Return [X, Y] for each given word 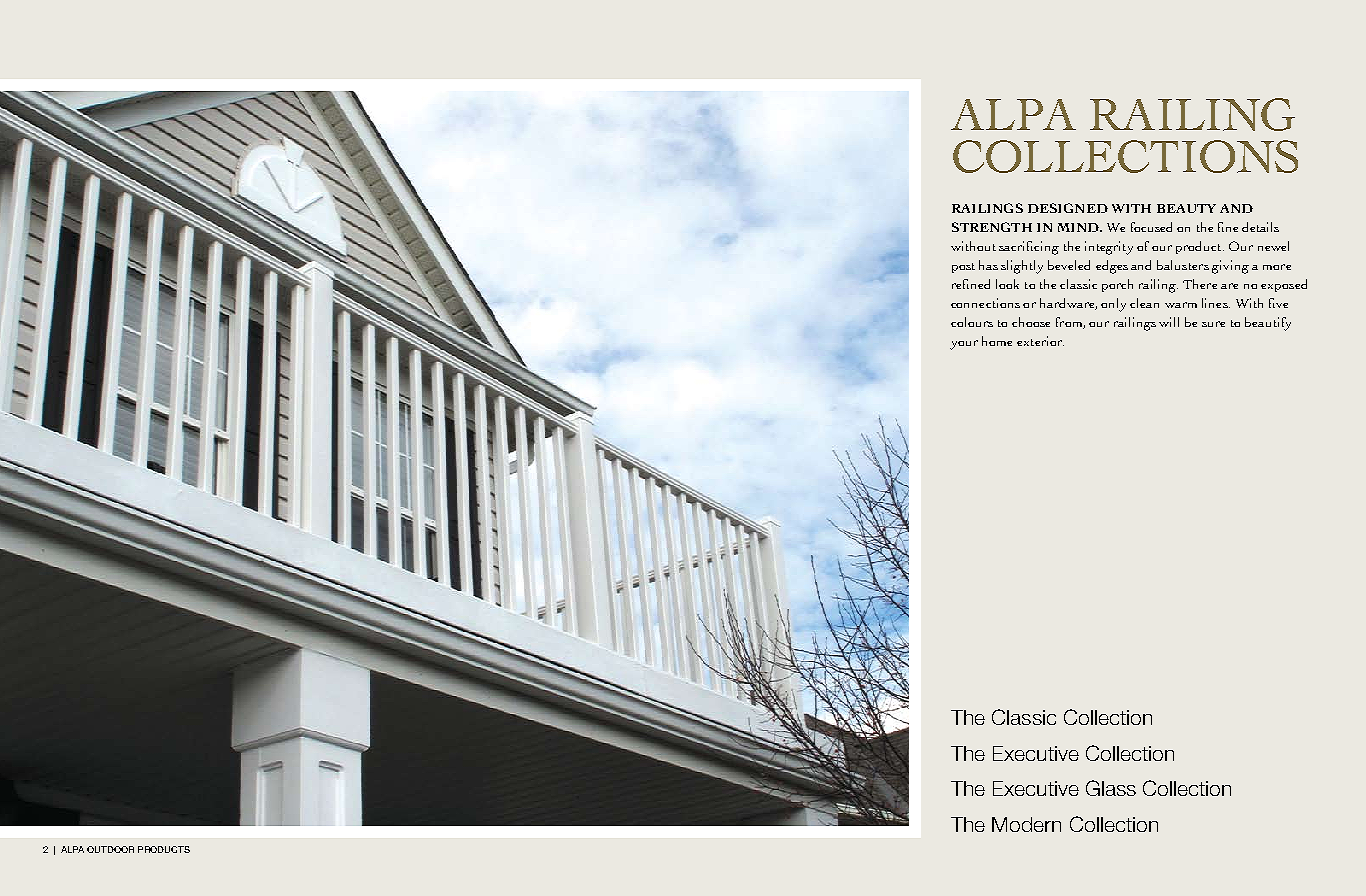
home [997, 341]
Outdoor [110, 849]
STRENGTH [992, 227]
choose [1031, 322]
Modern [1026, 824]
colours [972, 322]
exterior [1040, 341]
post [963, 268]
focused [1151, 227]
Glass [1111, 788]
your [964, 345]
